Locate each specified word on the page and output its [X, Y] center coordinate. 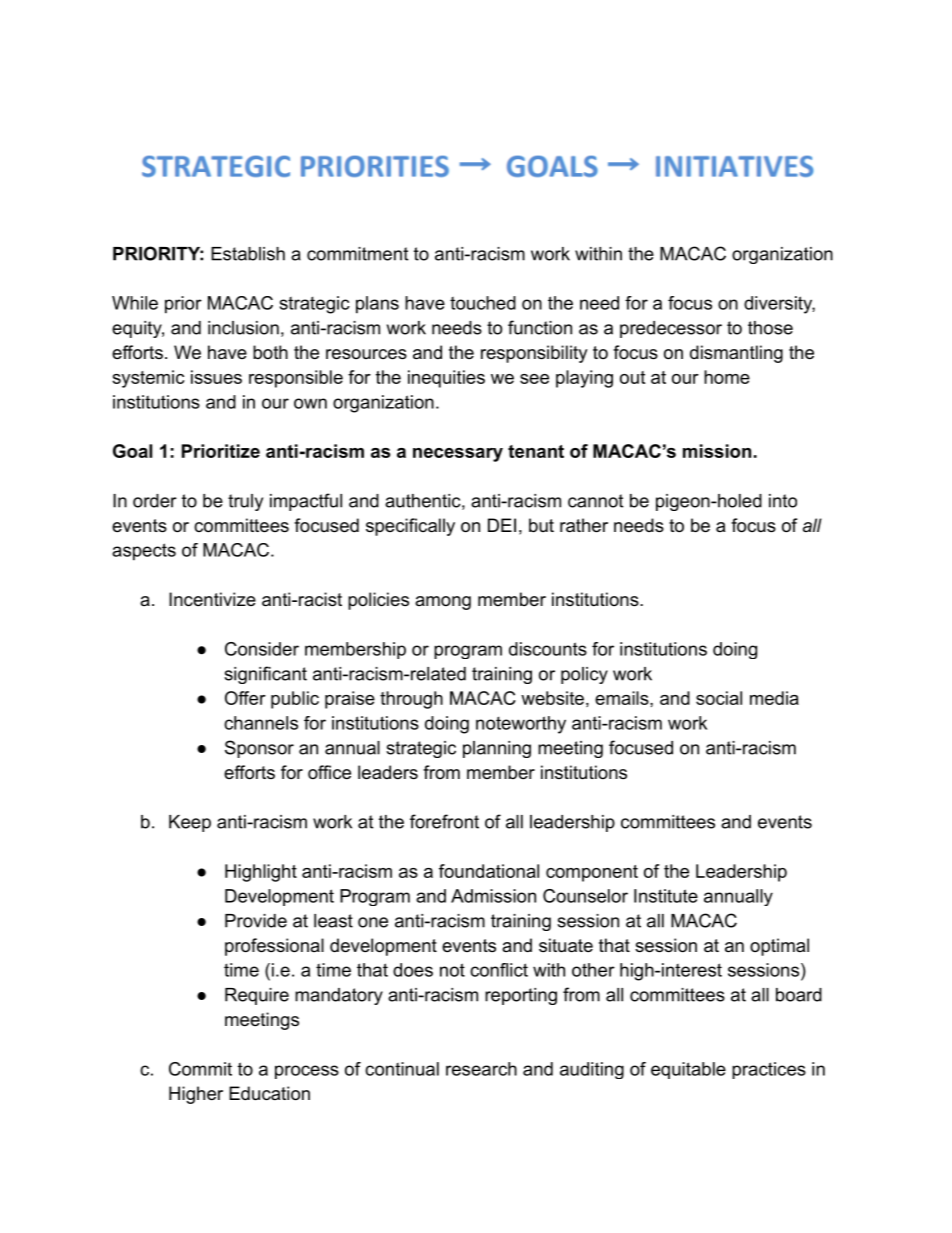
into [783, 501]
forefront [444, 821]
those [770, 328]
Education [269, 1093]
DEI [502, 525]
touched [483, 303]
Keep [190, 823]
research [481, 1069]
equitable [688, 1070]
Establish [248, 254]
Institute [666, 896]
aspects [144, 552]
